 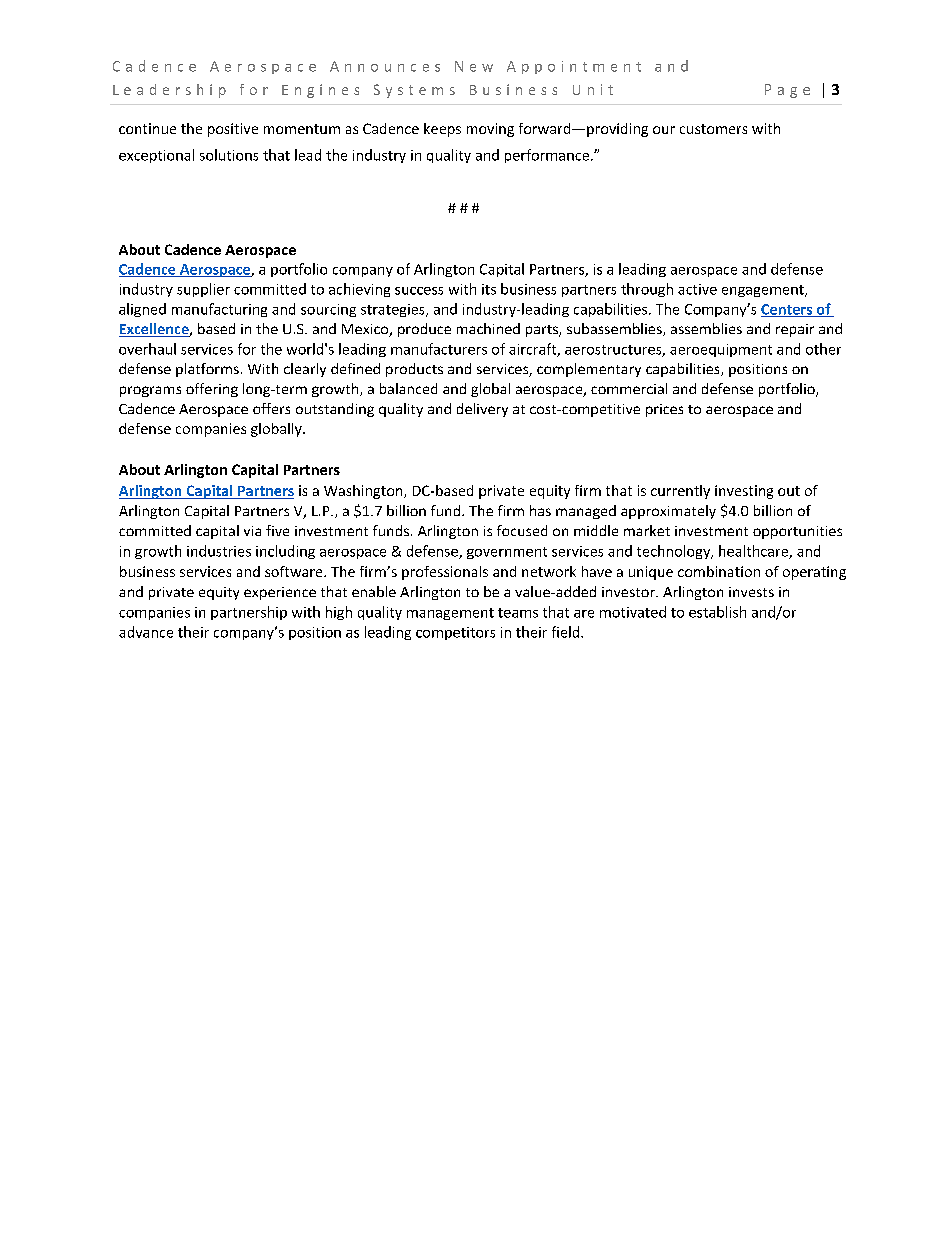 What do you see at coordinates (320, 91) in the page?
I see `Engines` at bounding box center [320, 91].
